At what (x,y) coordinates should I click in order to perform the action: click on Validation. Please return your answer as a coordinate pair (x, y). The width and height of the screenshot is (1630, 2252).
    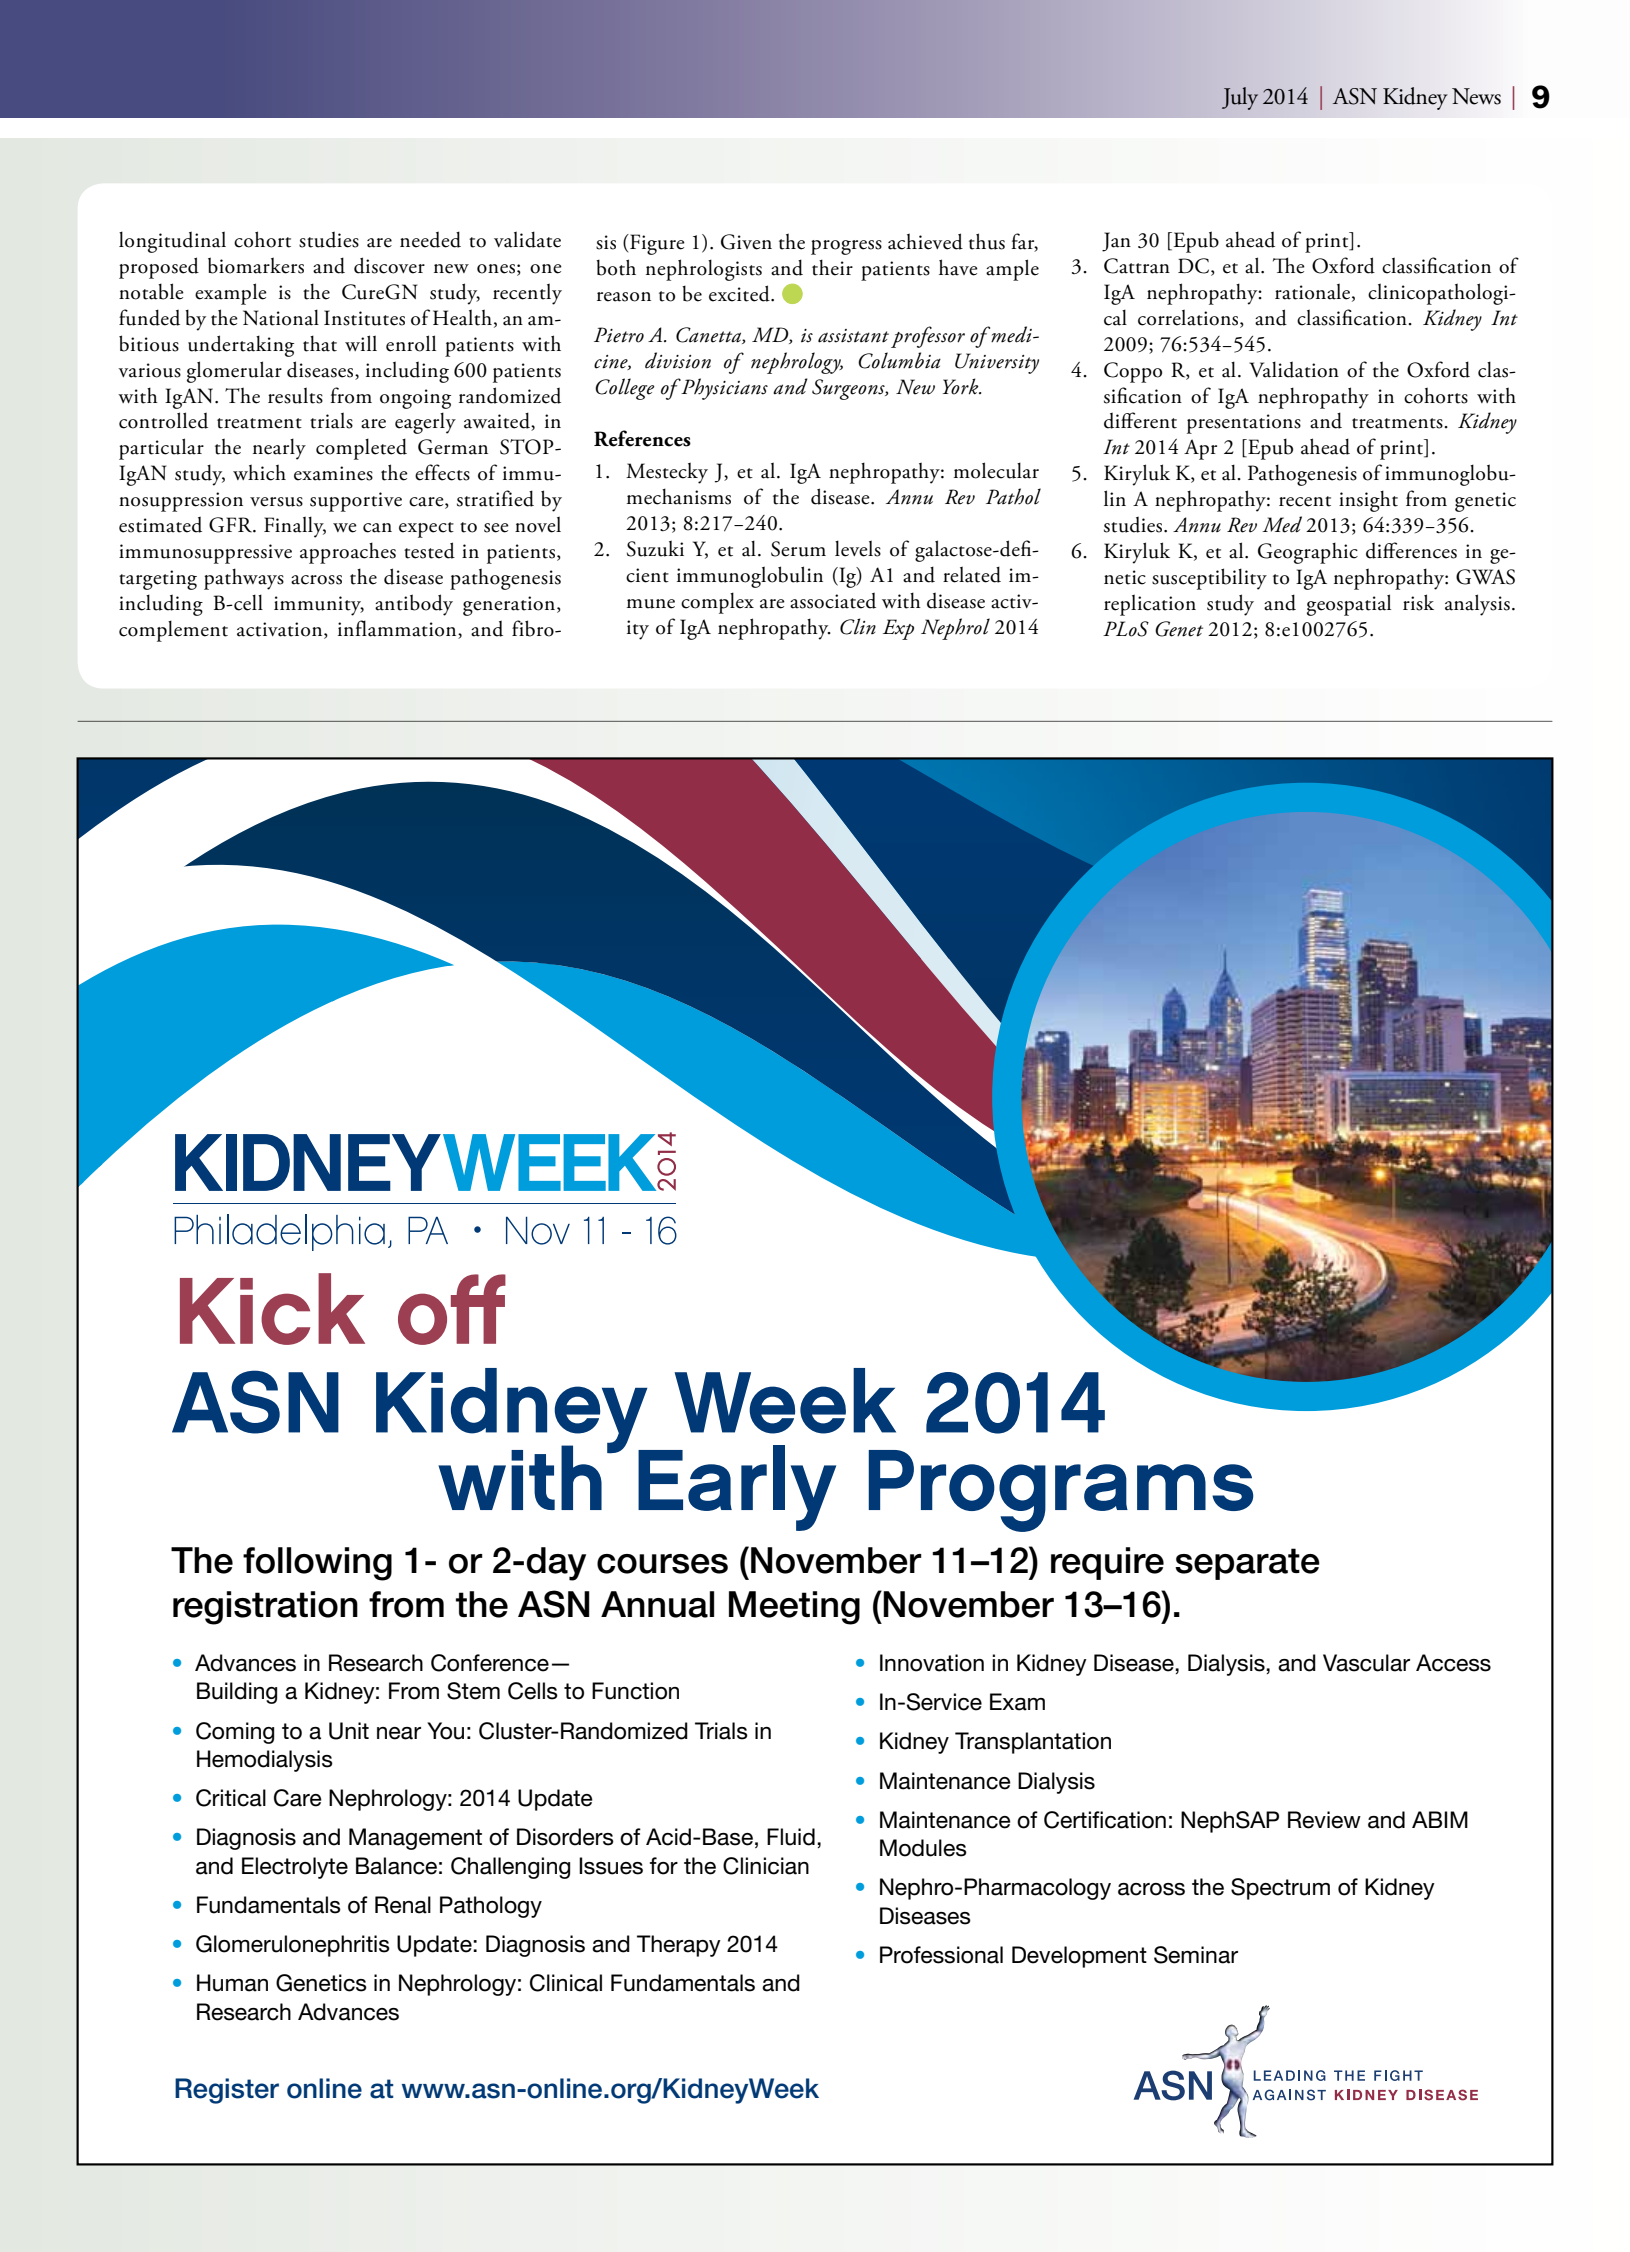
    Looking at the image, I should click on (1294, 369).
